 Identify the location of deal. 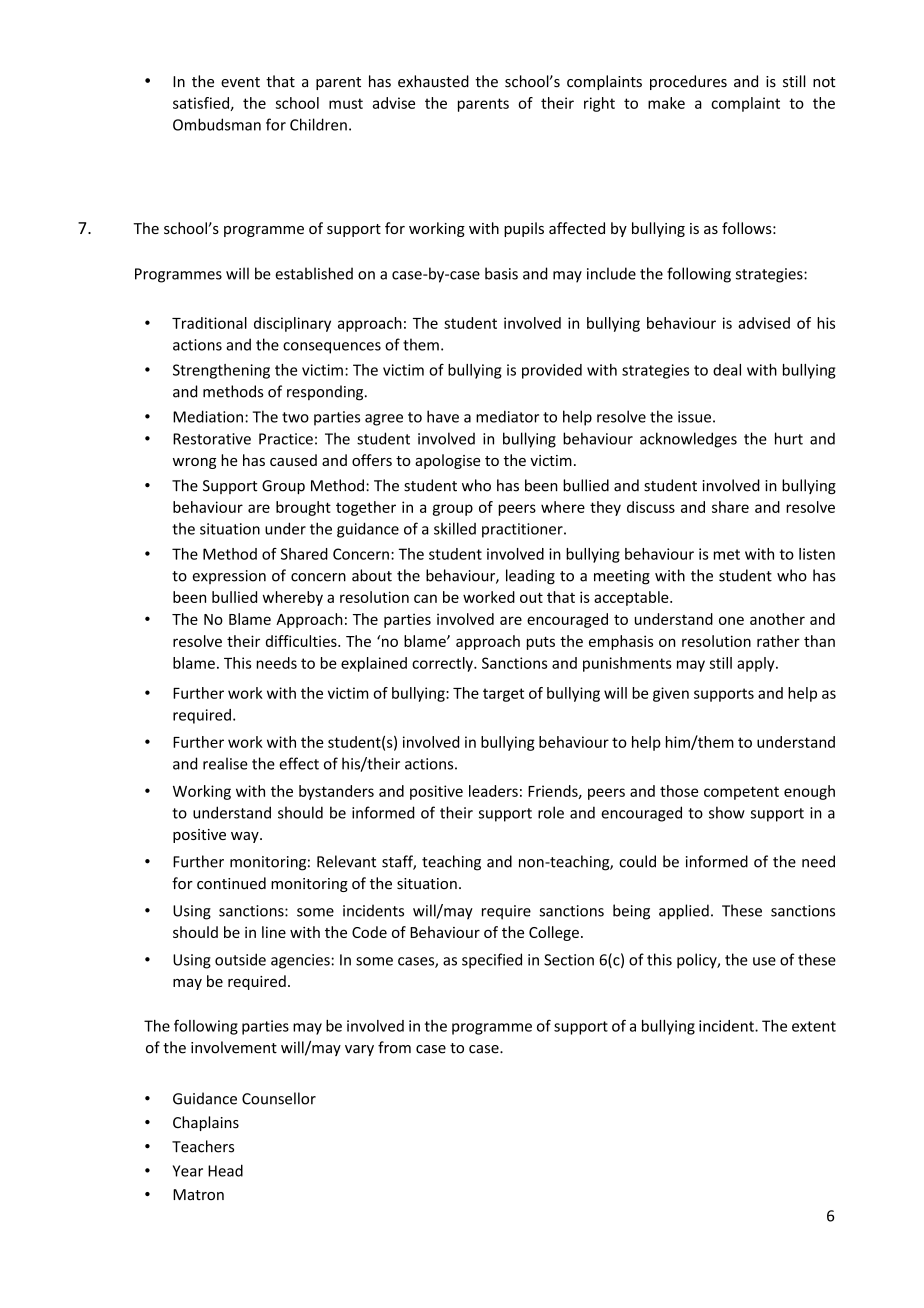
(727, 370).
